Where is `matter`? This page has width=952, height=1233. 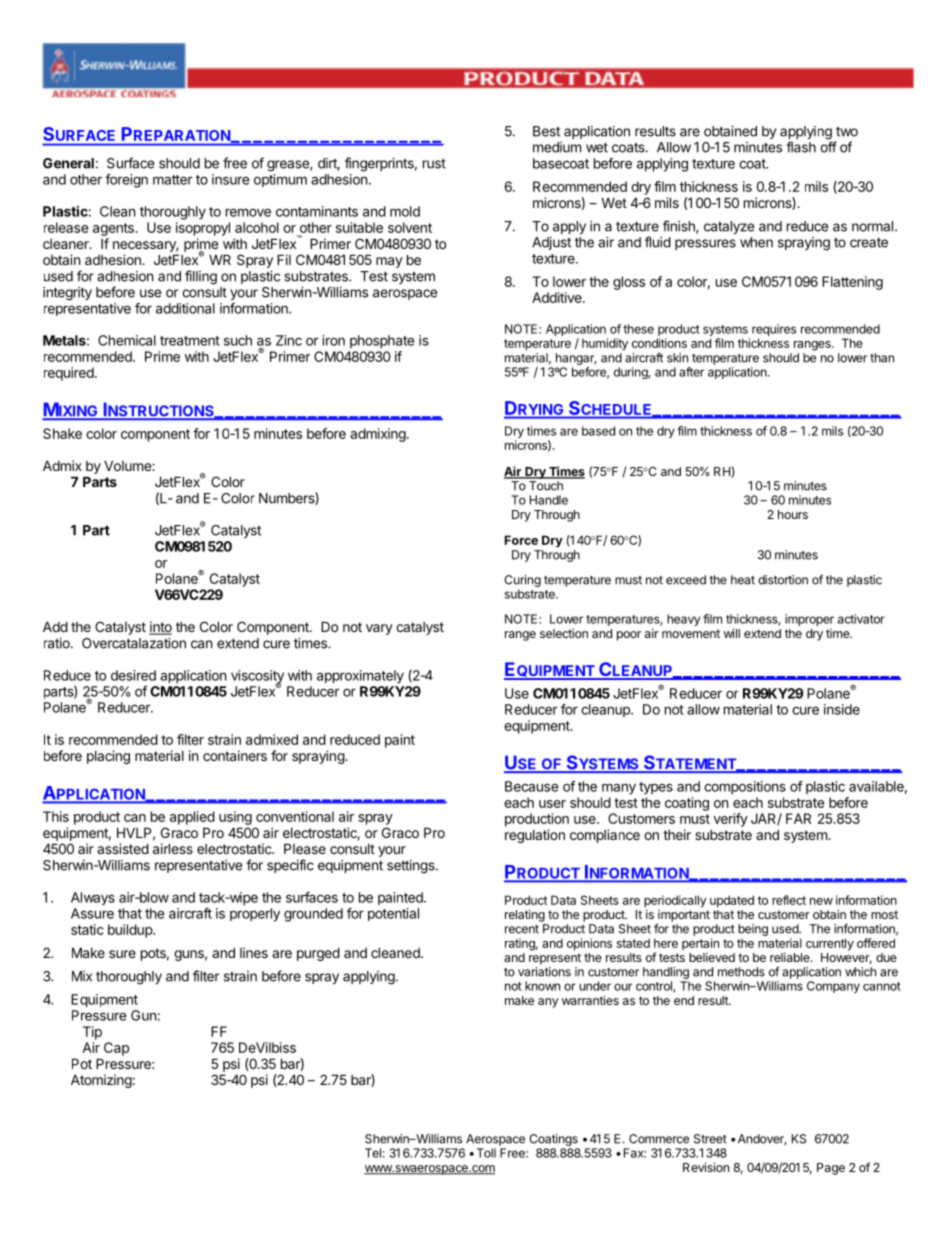 matter is located at coordinates (173, 180).
